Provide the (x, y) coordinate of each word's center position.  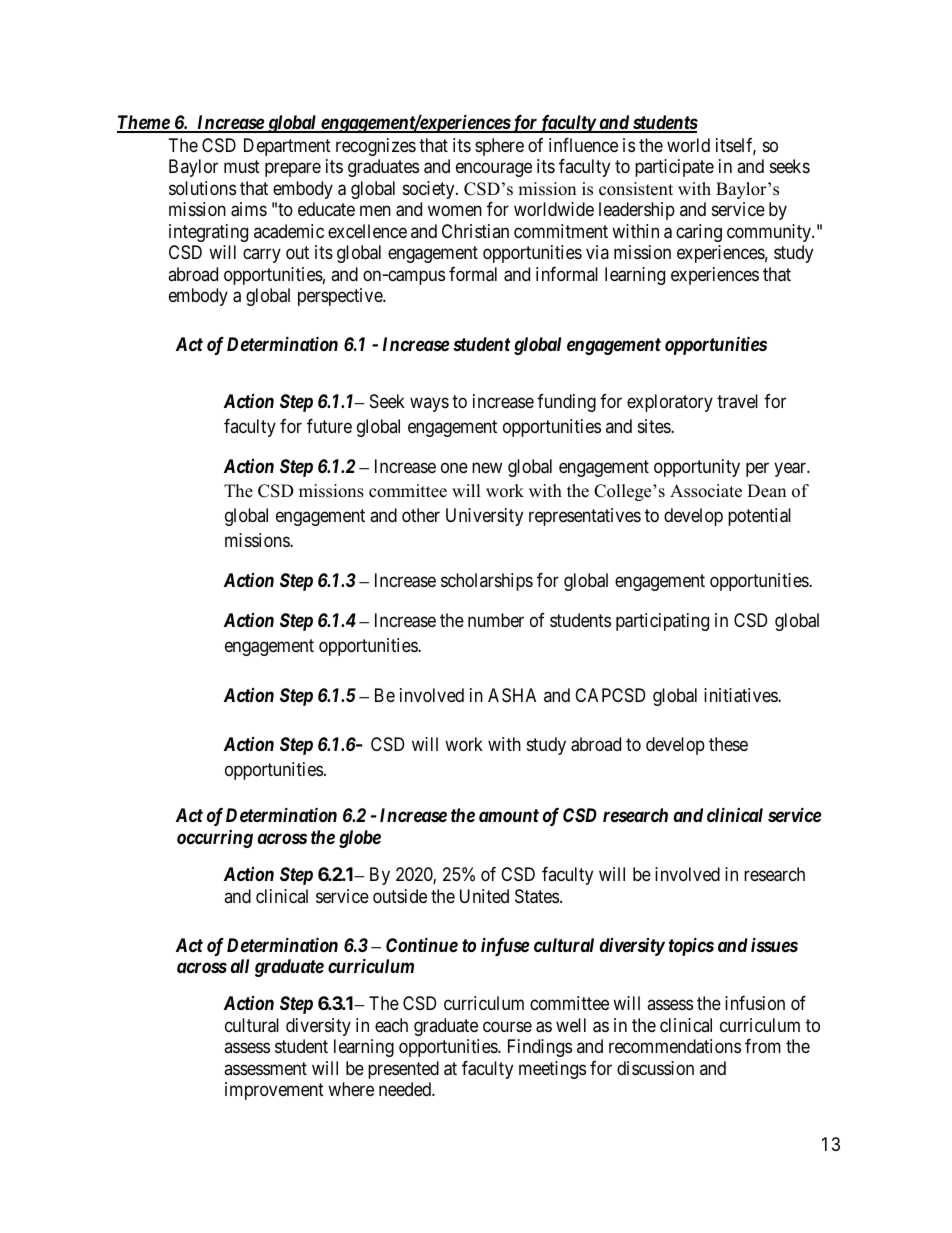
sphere (499, 147)
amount (509, 815)
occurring (215, 839)
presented (403, 1070)
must (242, 166)
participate (674, 168)
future (329, 426)
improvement (274, 1091)
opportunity (697, 468)
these (728, 744)
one (454, 467)
